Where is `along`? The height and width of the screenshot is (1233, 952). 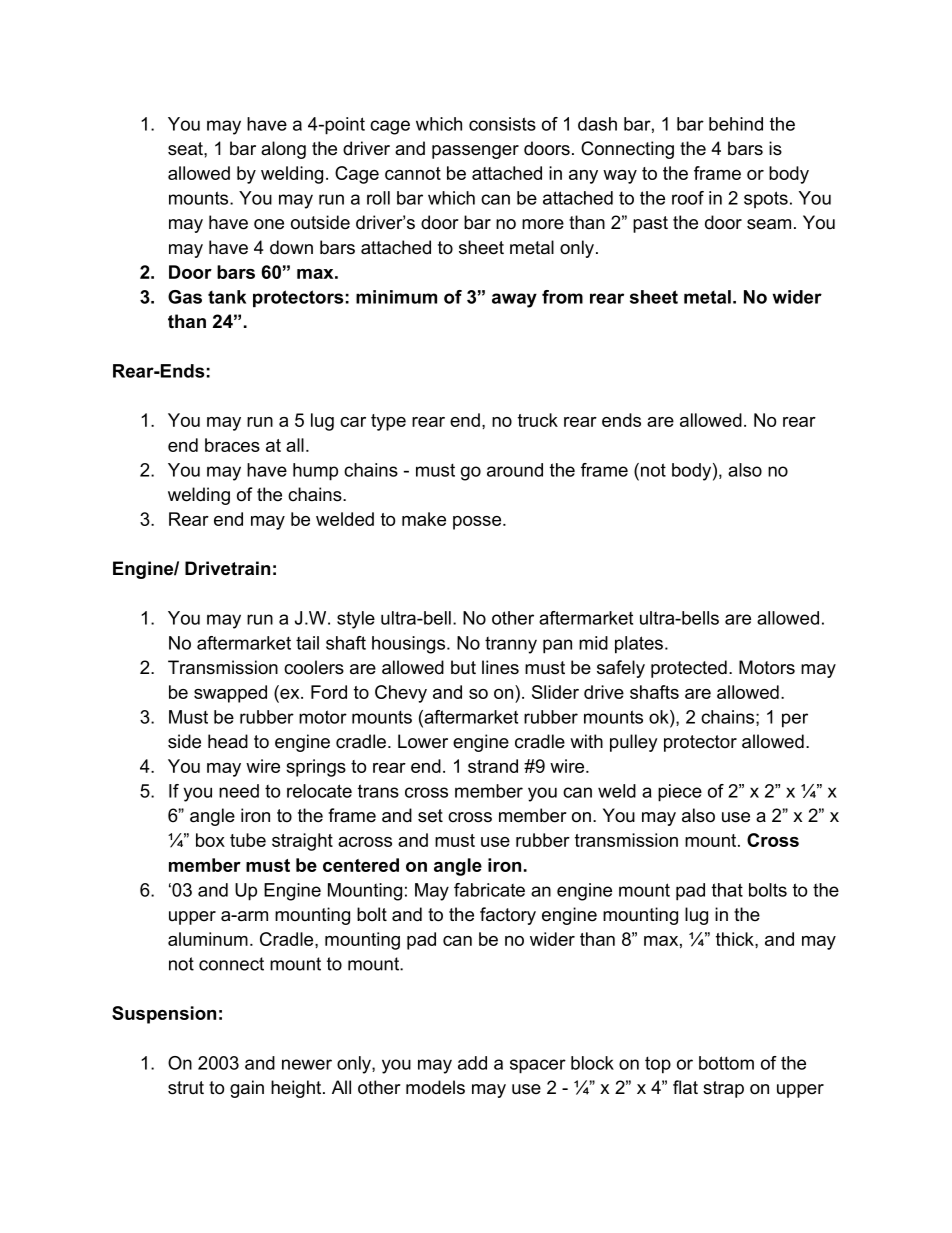 along is located at coordinates (283, 150).
